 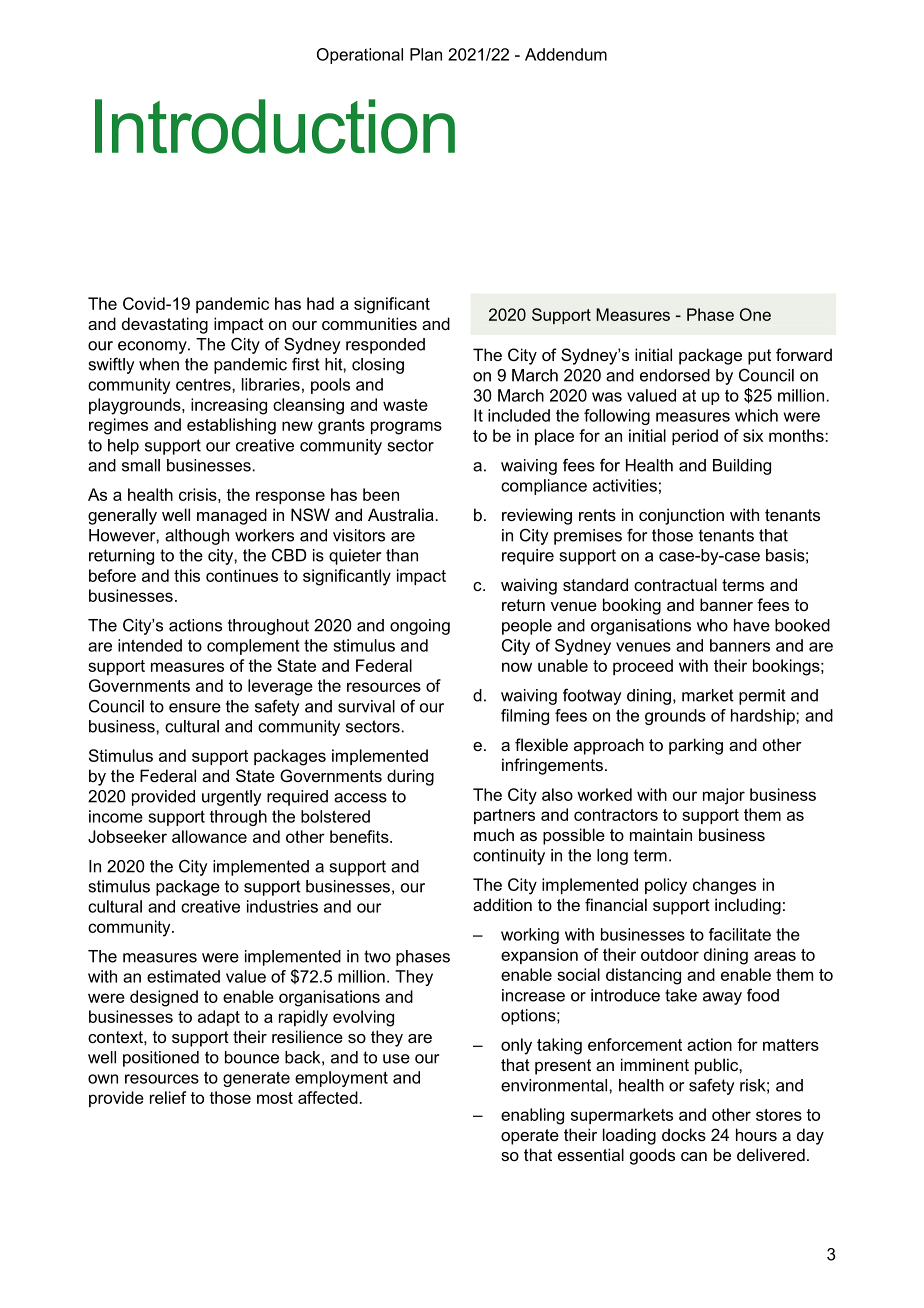 I want to click on Introduction, so click(x=275, y=126).
